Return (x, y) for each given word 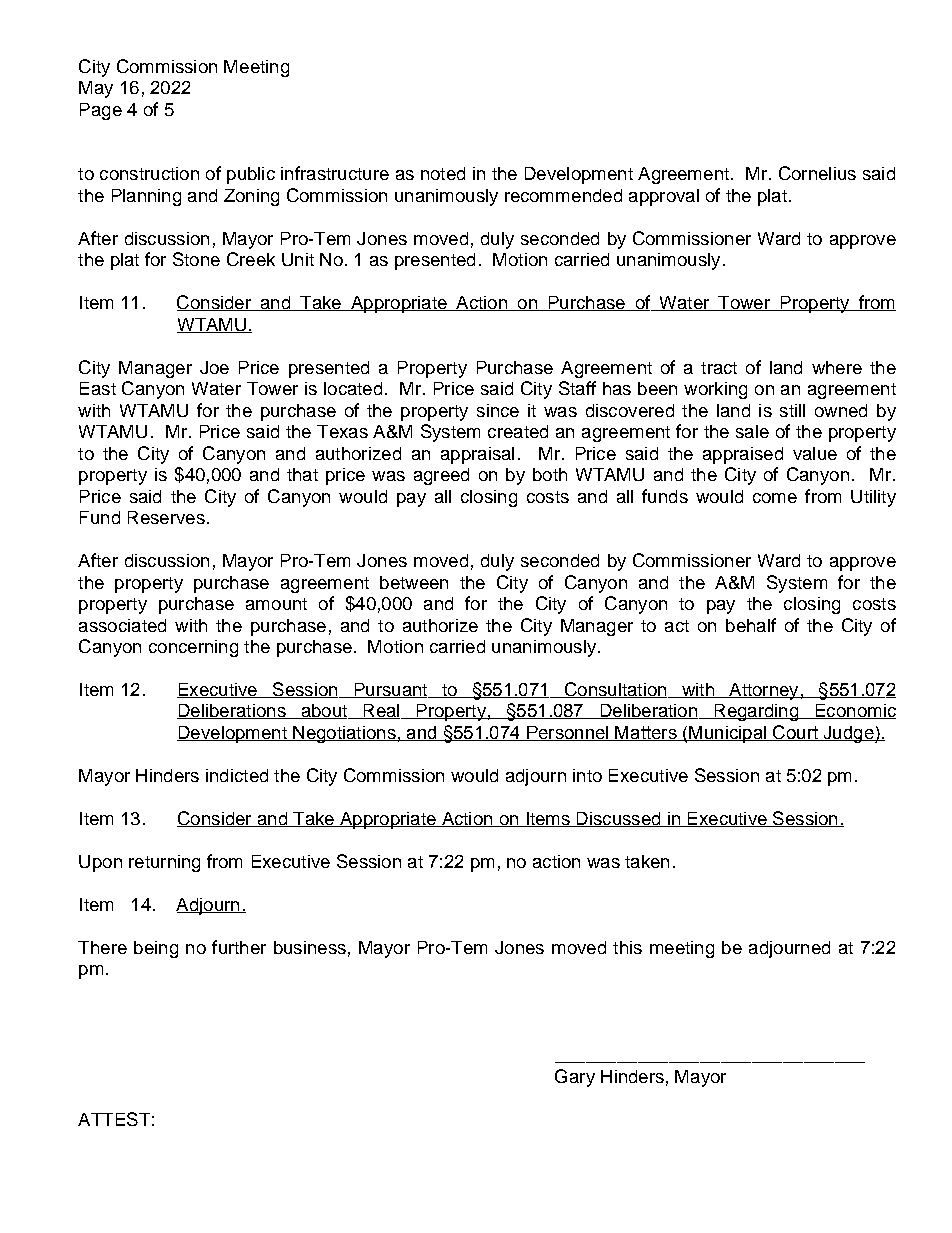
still (792, 410)
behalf (751, 625)
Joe (214, 367)
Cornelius (817, 173)
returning (164, 863)
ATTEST (114, 1119)
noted (443, 173)
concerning (193, 648)
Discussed (618, 819)
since (498, 410)
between (414, 582)
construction (149, 173)
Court (795, 733)
